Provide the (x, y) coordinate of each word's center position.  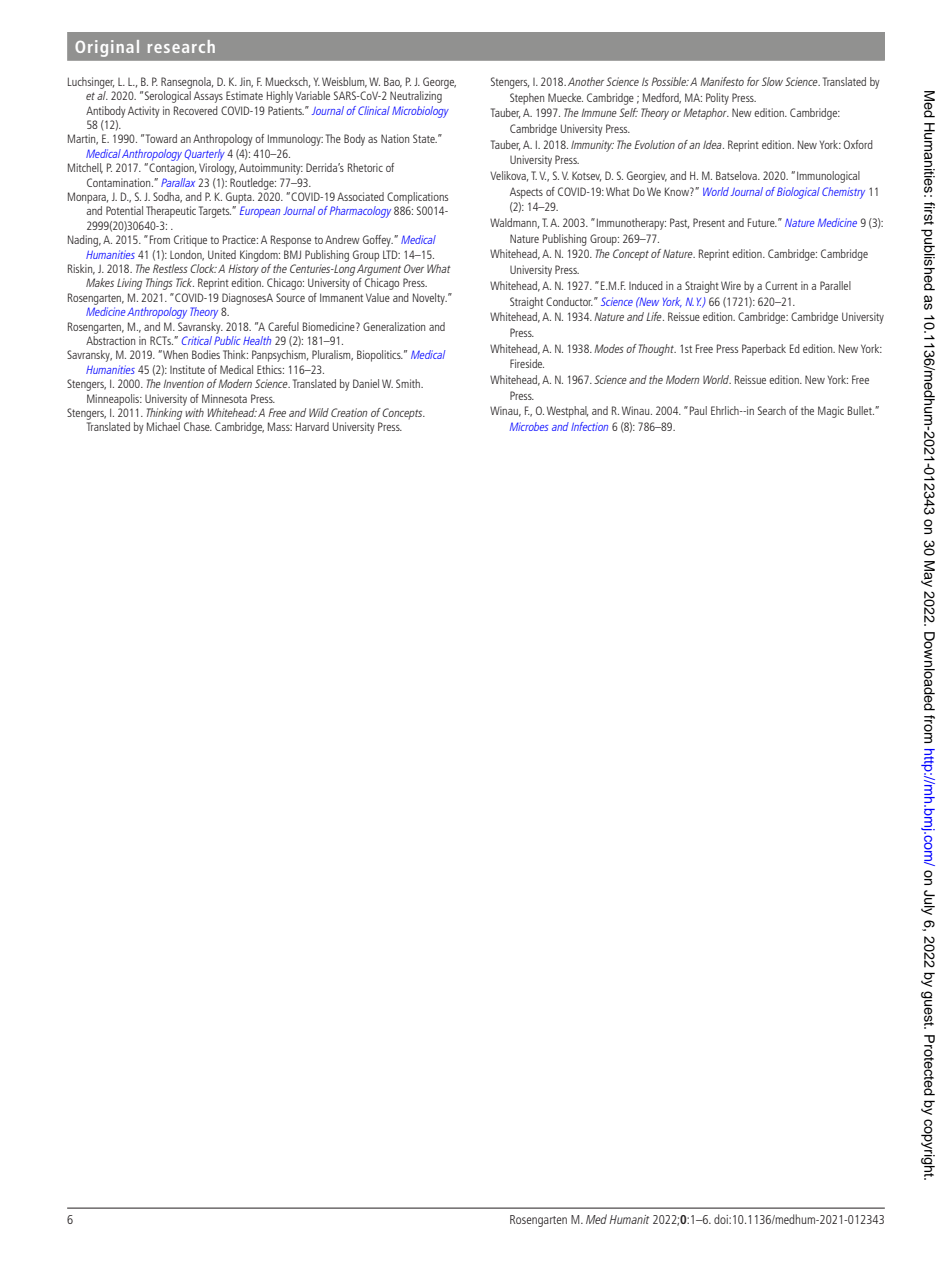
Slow (772, 81)
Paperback (764, 350)
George (439, 83)
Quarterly (204, 155)
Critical (197, 340)
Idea (713, 144)
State (425, 138)
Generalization (394, 326)
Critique (190, 241)
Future (762, 222)
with (194, 412)
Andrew (342, 239)
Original (107, 48)
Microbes (529, 426)
